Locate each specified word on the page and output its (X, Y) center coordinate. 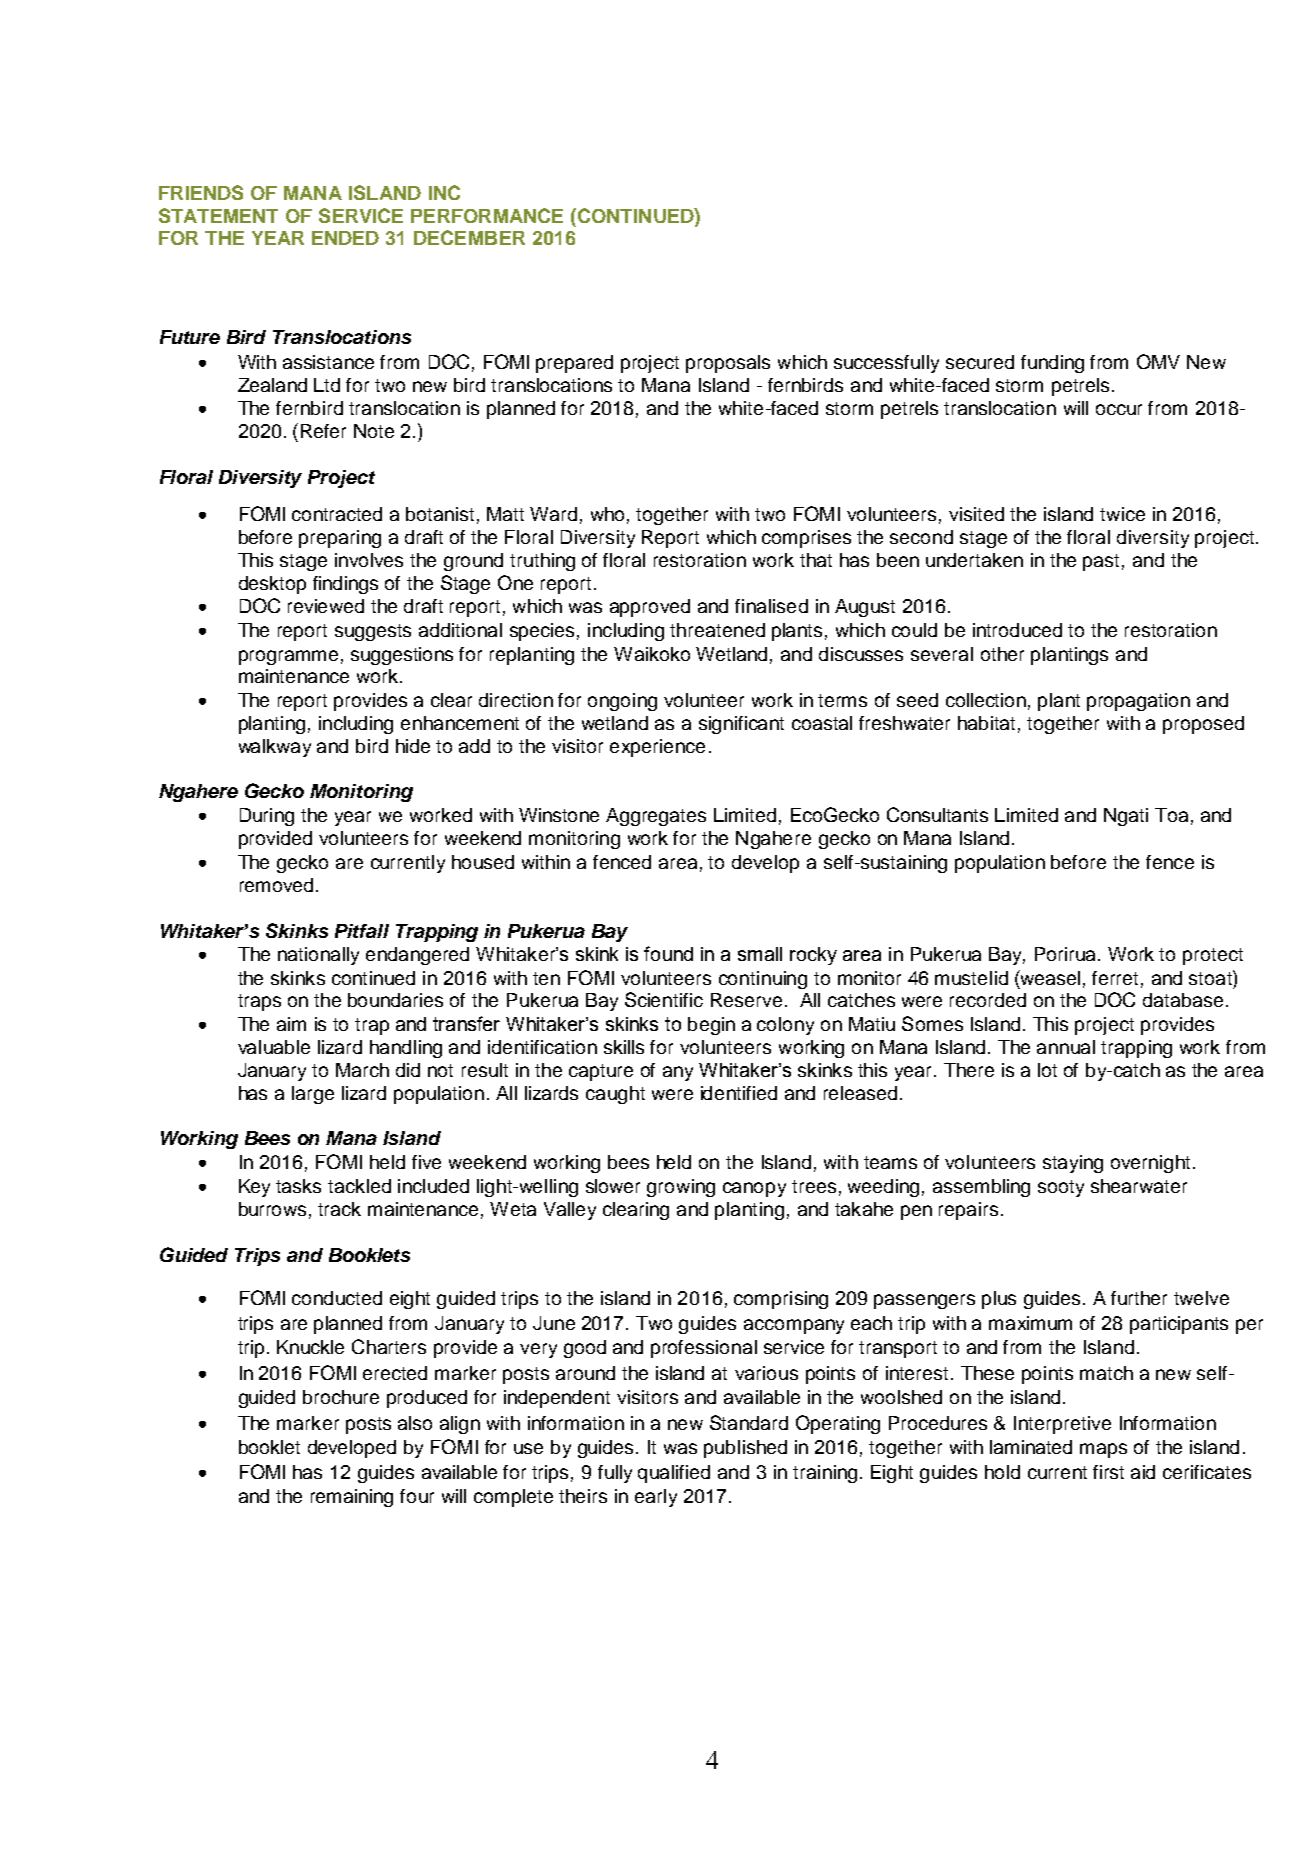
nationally (318, 956)
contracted (337, 514)
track (339, 1209)
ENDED (345, 238)
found (668, 953)
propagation (1138, 702)
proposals (728, 364)
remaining (352, 1498)
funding (1052, 364)
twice (1122, 514)
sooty (1061, 1188)
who (607, 514)
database (1183, 1000)
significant (741, 725)
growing (681, 1188)
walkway (275, 748)
